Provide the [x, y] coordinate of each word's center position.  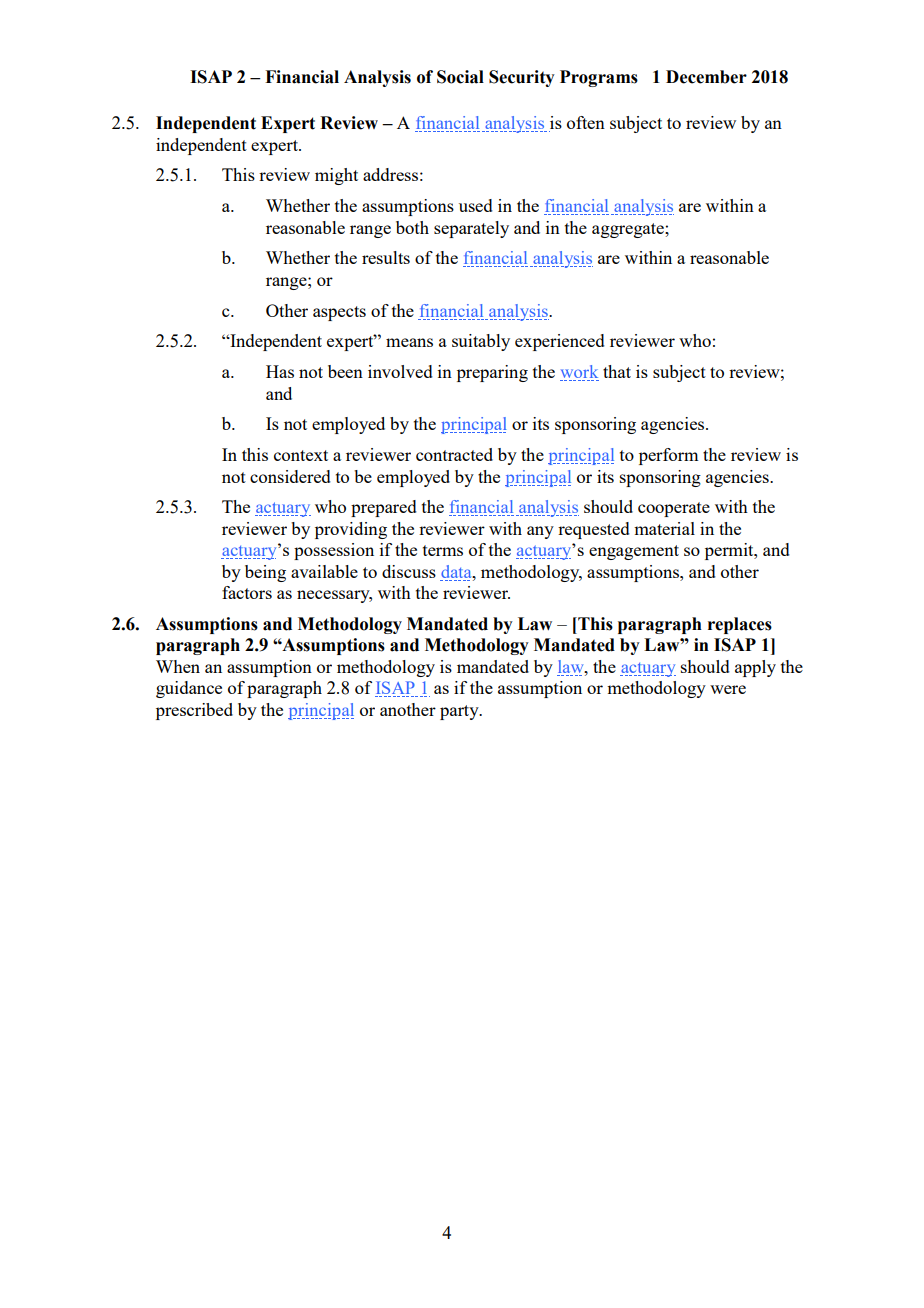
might [336, 176]
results [386, 257]
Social [460, 77]
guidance [189, 689]
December [706, 77]
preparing [492, 373]
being [265, 573]
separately [471, 229]
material [664, 528]
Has [280, 371]
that [617, 371]
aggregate [629, 230]
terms [443, 550]
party [460, 712]
